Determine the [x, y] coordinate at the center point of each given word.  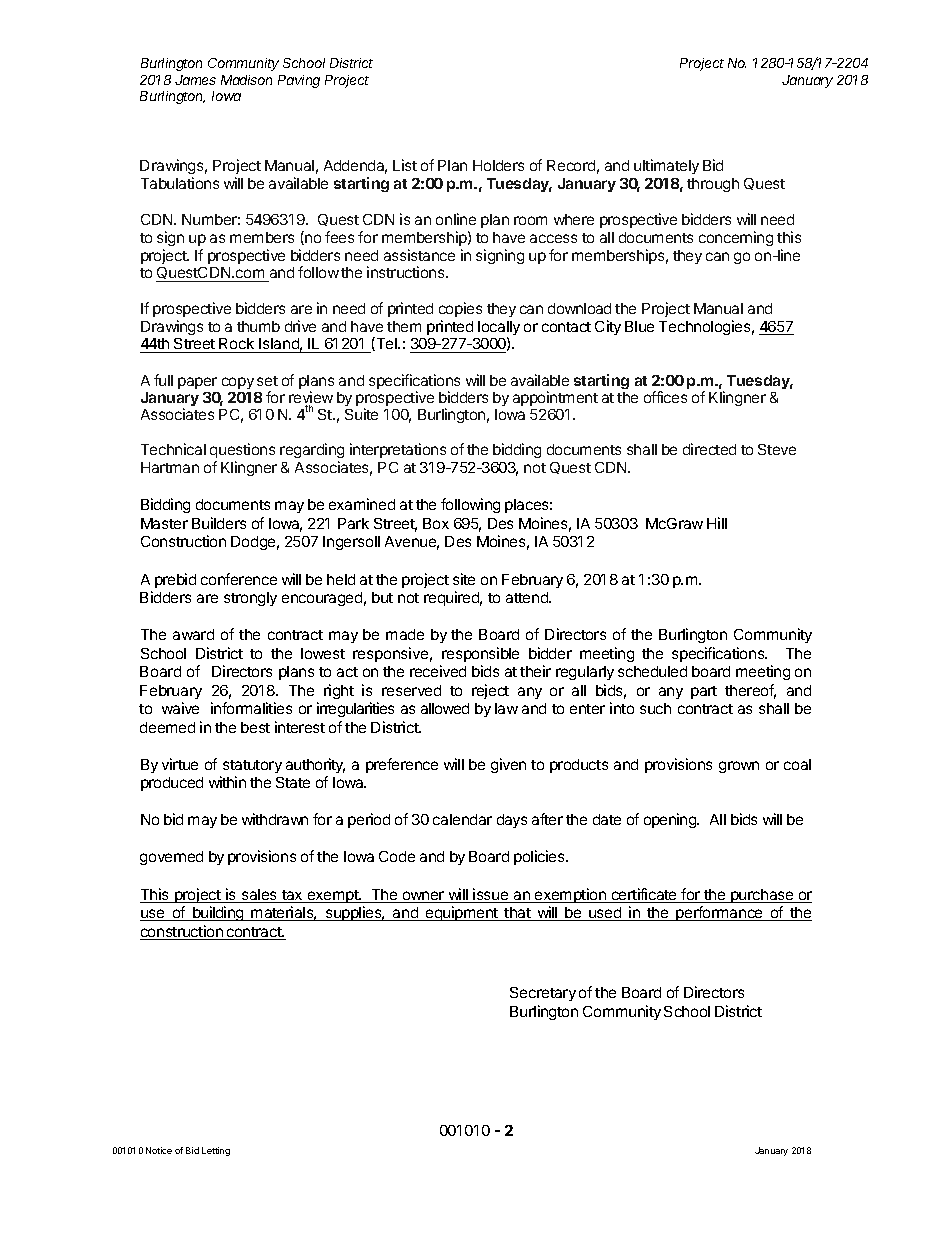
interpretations [398, 450]
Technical [173, 449]
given [508, 765]
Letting [216, 1151]
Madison [246, 80]
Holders [498, 165]
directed [709, 449]
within [227, 782]
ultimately [666, 166]
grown [739, 767]
